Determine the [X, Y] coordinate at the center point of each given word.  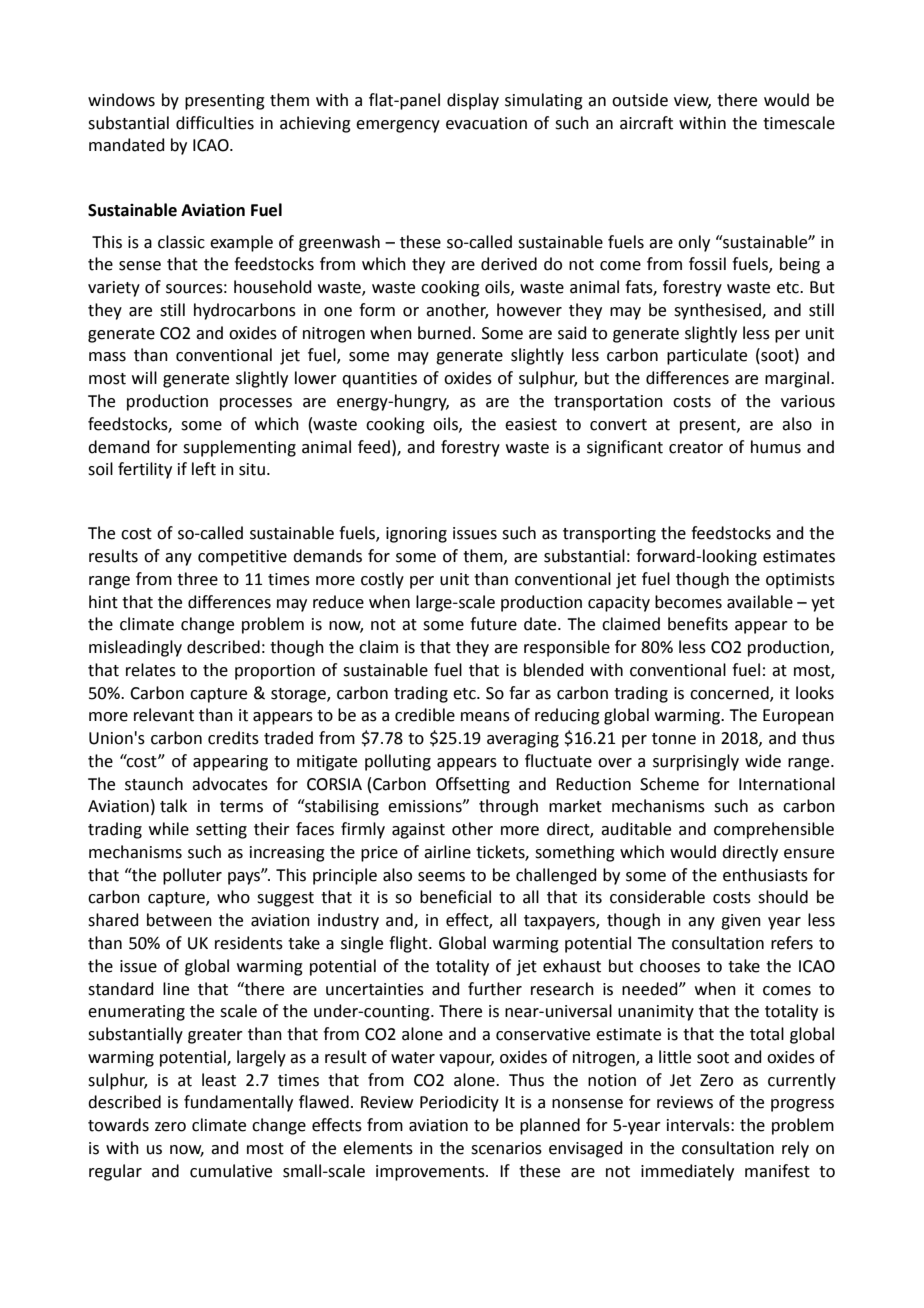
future [493, 624]
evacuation [486, 123]
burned [444, 333]
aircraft [646, 123]
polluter [192, 876]
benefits [698, 624]
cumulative [231, 1171]
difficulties [215, 123]
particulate [707, 356]
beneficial [455, 897]
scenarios [506, 1148]
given [741, 922]
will [144, 377]
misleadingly [135, 648]
